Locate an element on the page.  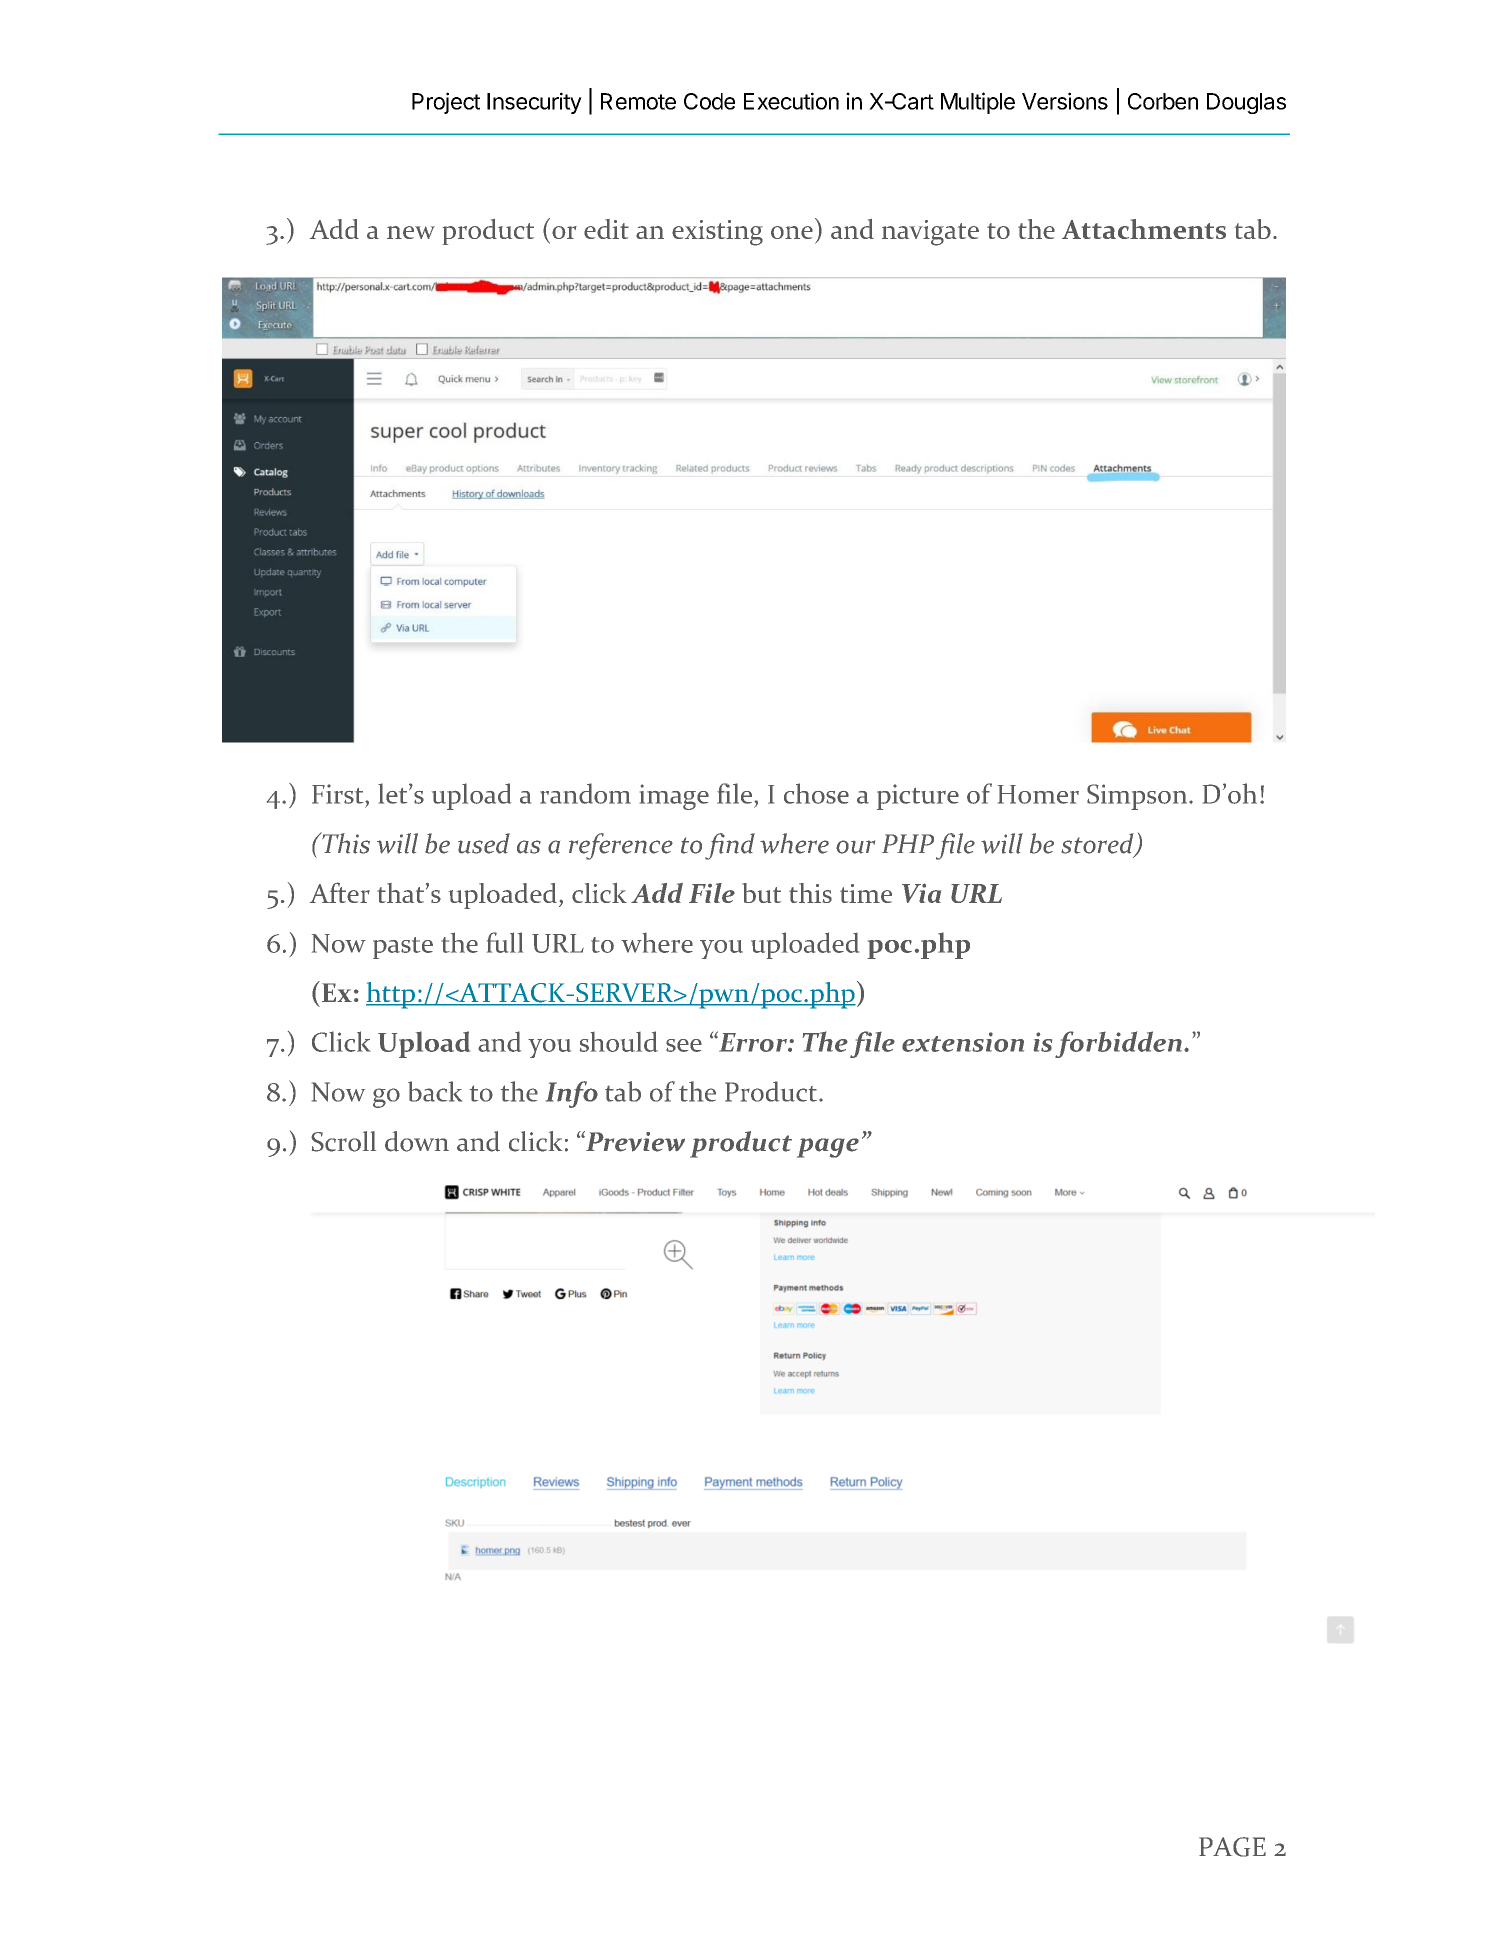
one is located at coordinates (792, 232).
